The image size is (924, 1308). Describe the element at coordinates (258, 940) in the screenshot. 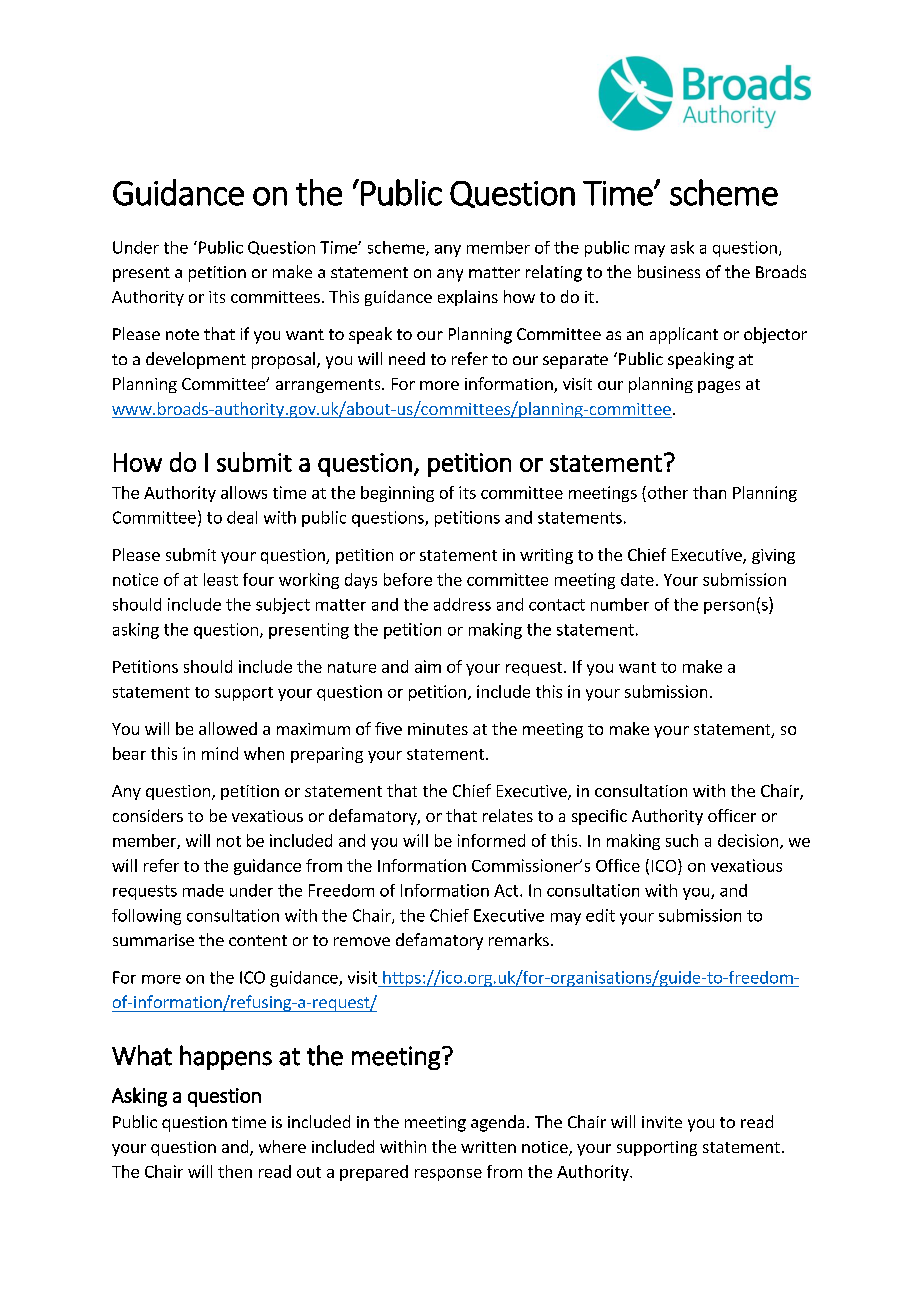

I see `content` at that location.
